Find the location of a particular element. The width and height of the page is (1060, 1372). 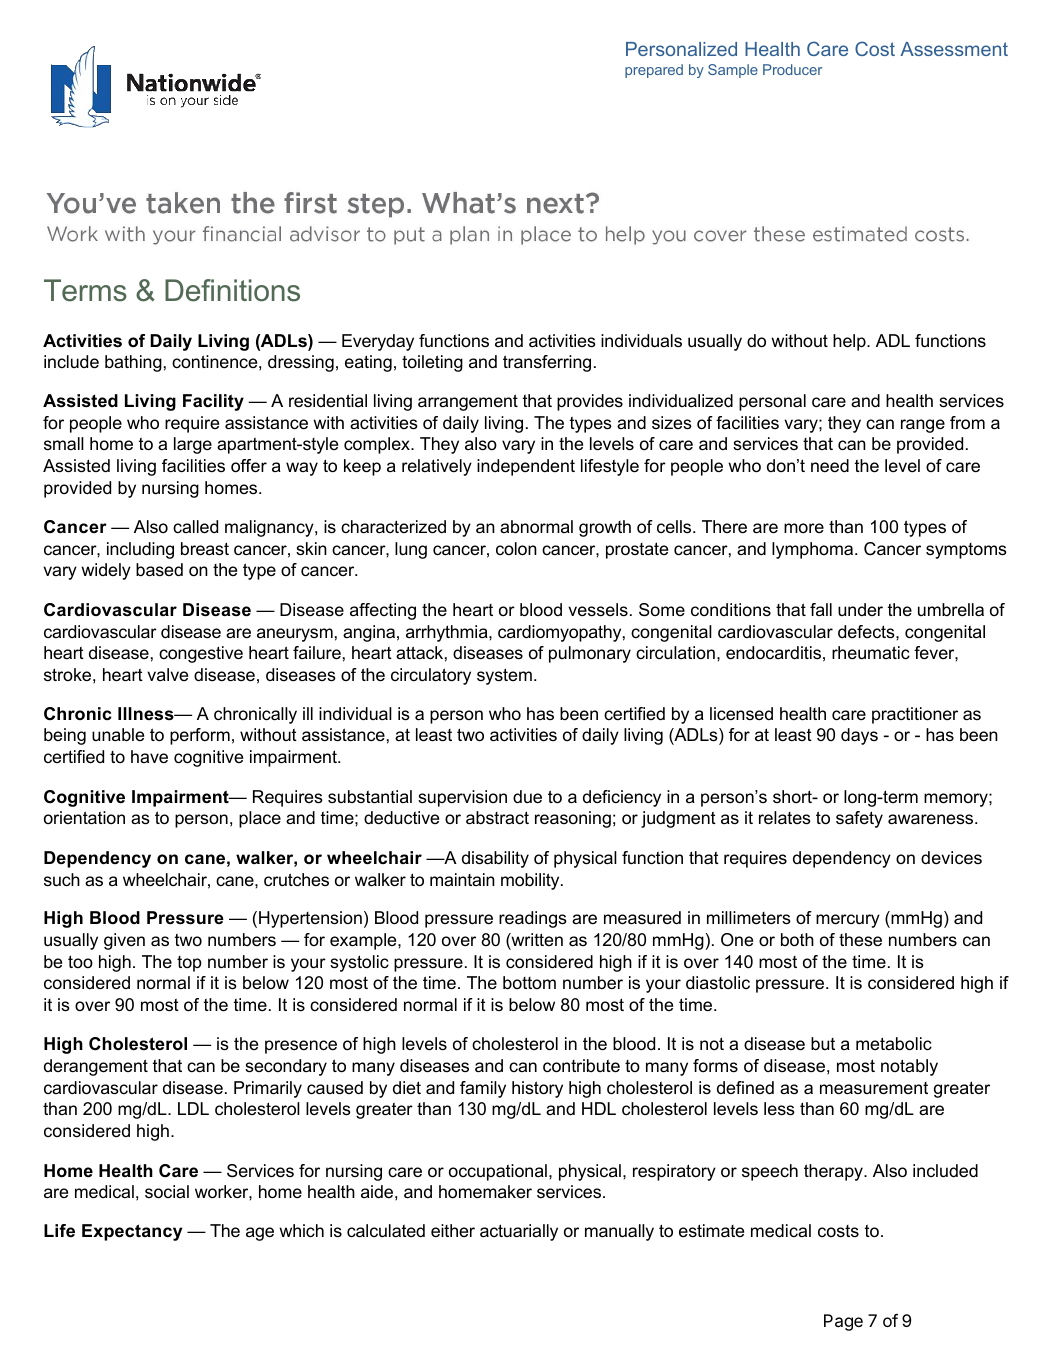

either is located at coordinates (453, 1230).
